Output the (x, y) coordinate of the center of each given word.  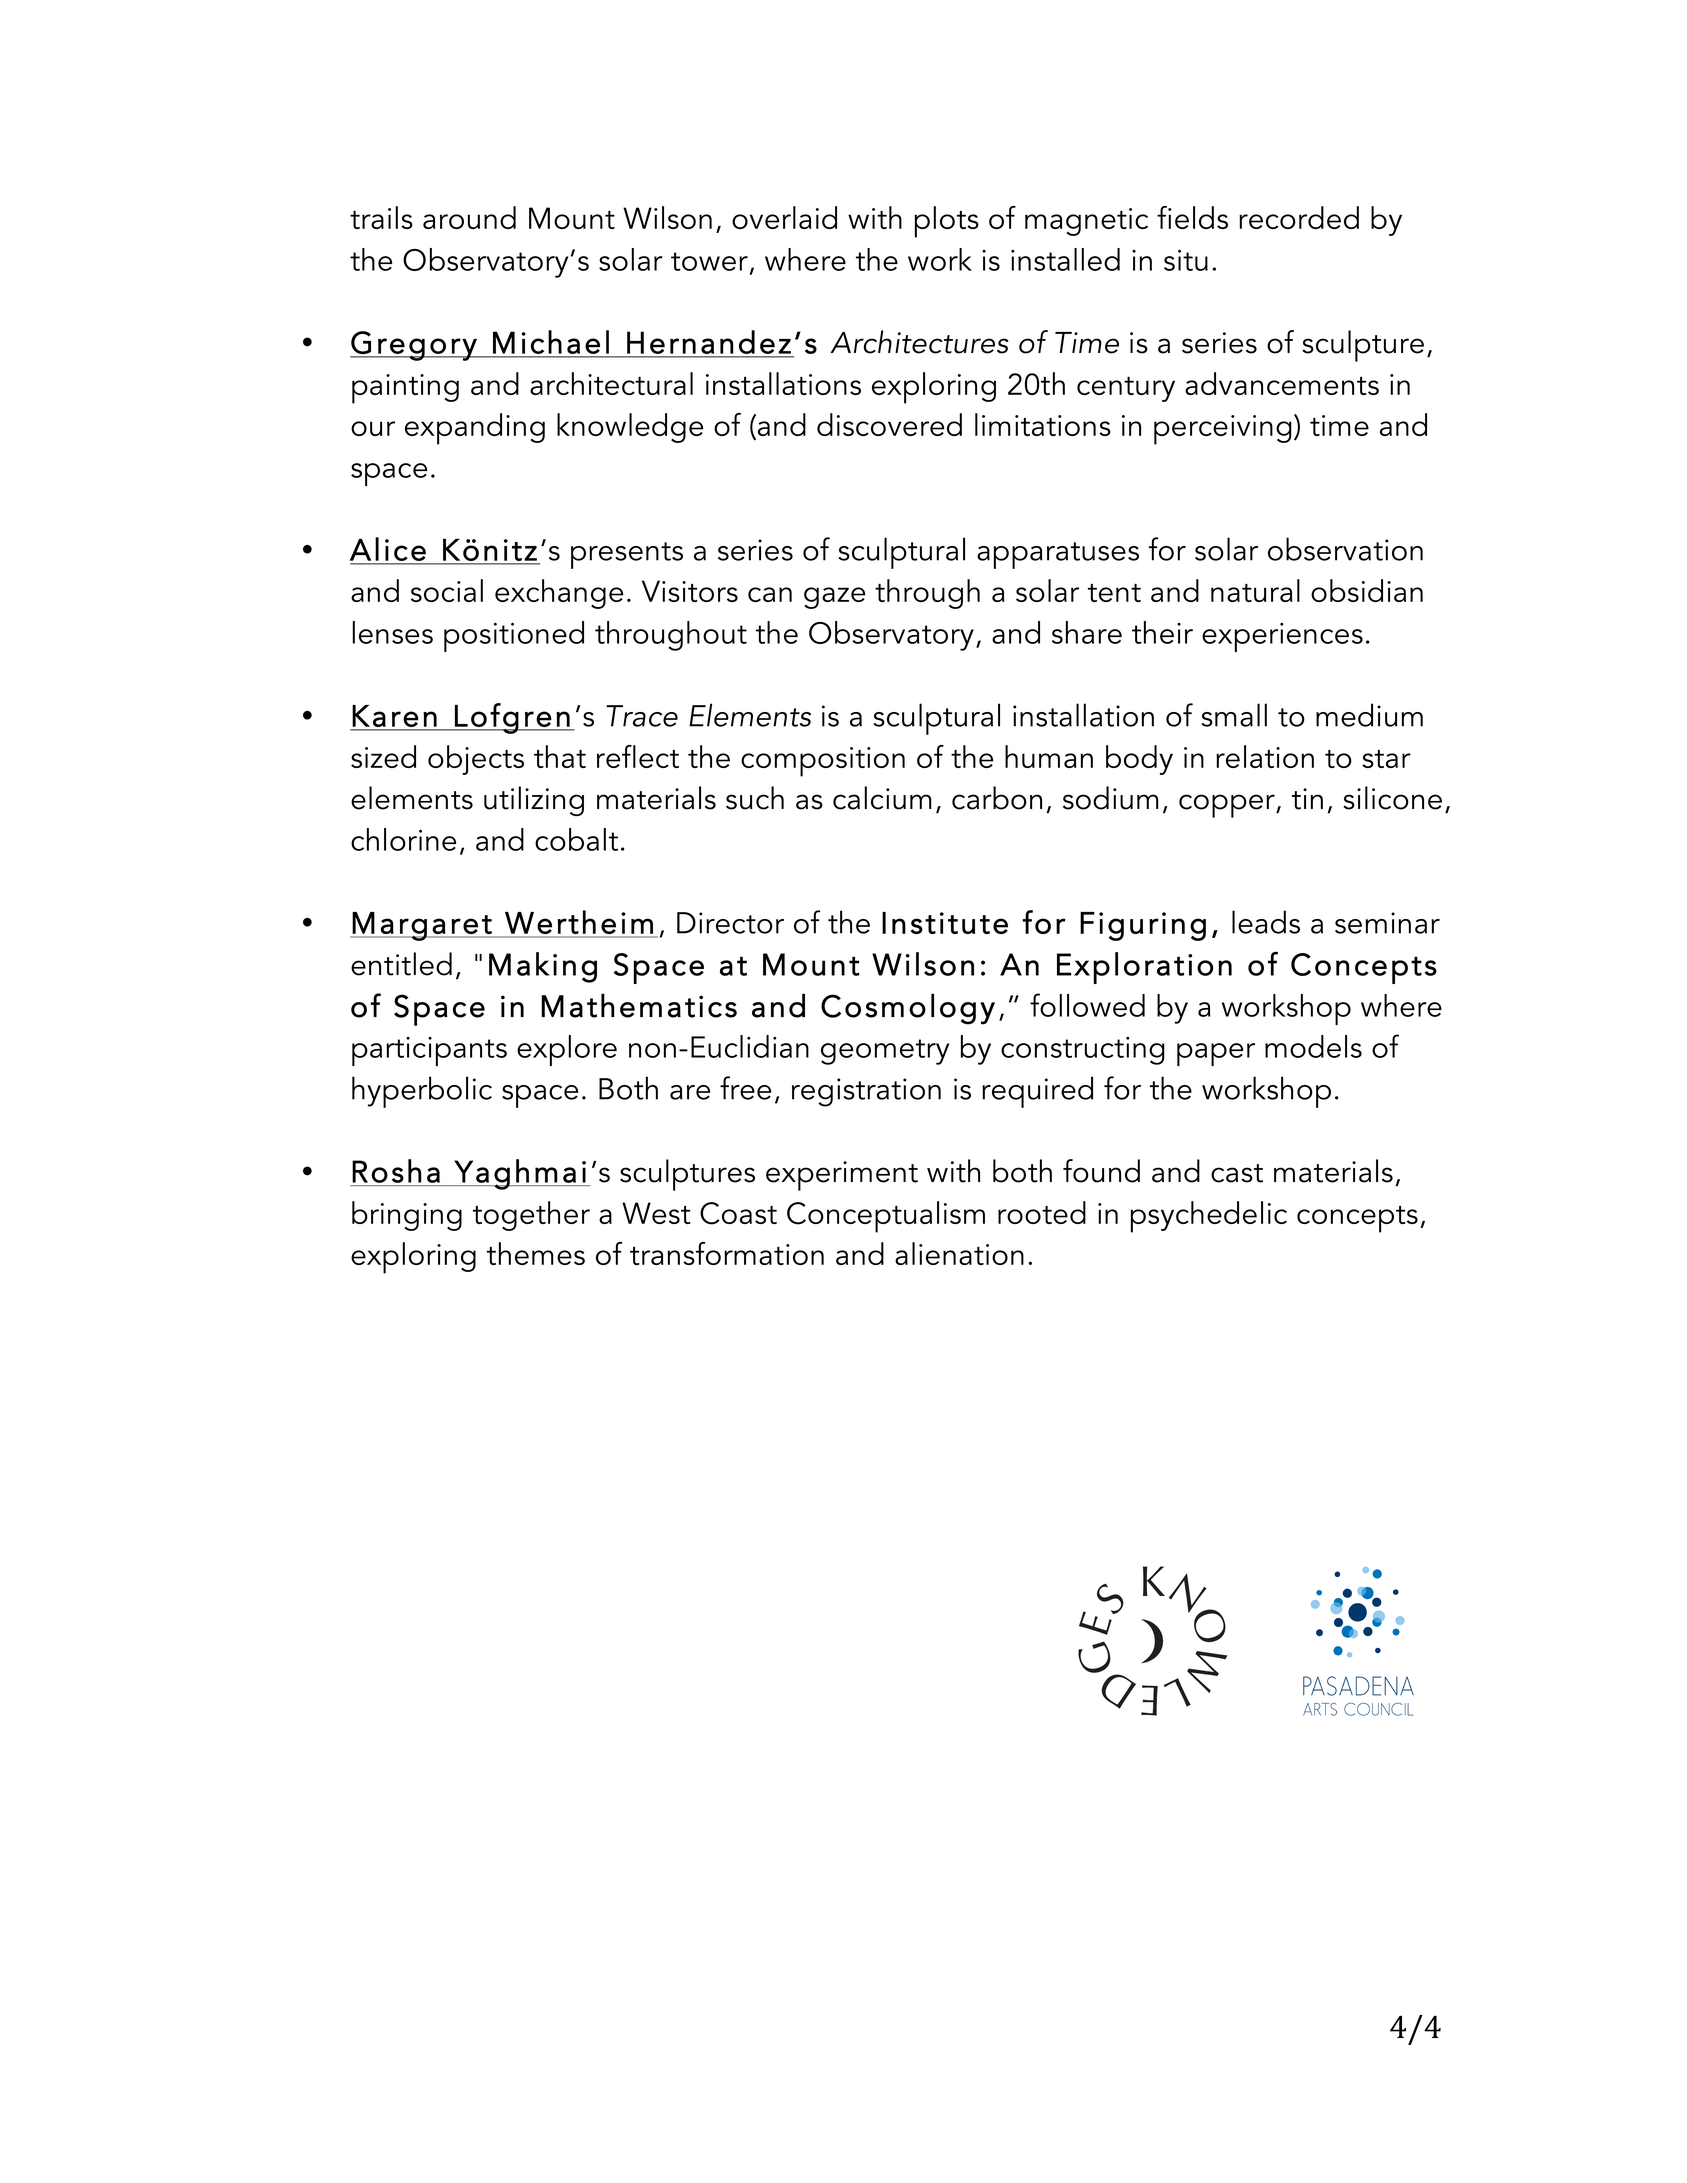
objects (476, 760)
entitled (401, 964)
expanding (475, 429)
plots (947, 222)
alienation (959, 1253)
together (531, 1216)
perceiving (1223, 430)
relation (1265, 756)
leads (1266, 922)
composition (823, 762)
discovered (889, 424)
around (469, 217)
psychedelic (1209, 1217)
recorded (1299, 217)
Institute (945, 923)
